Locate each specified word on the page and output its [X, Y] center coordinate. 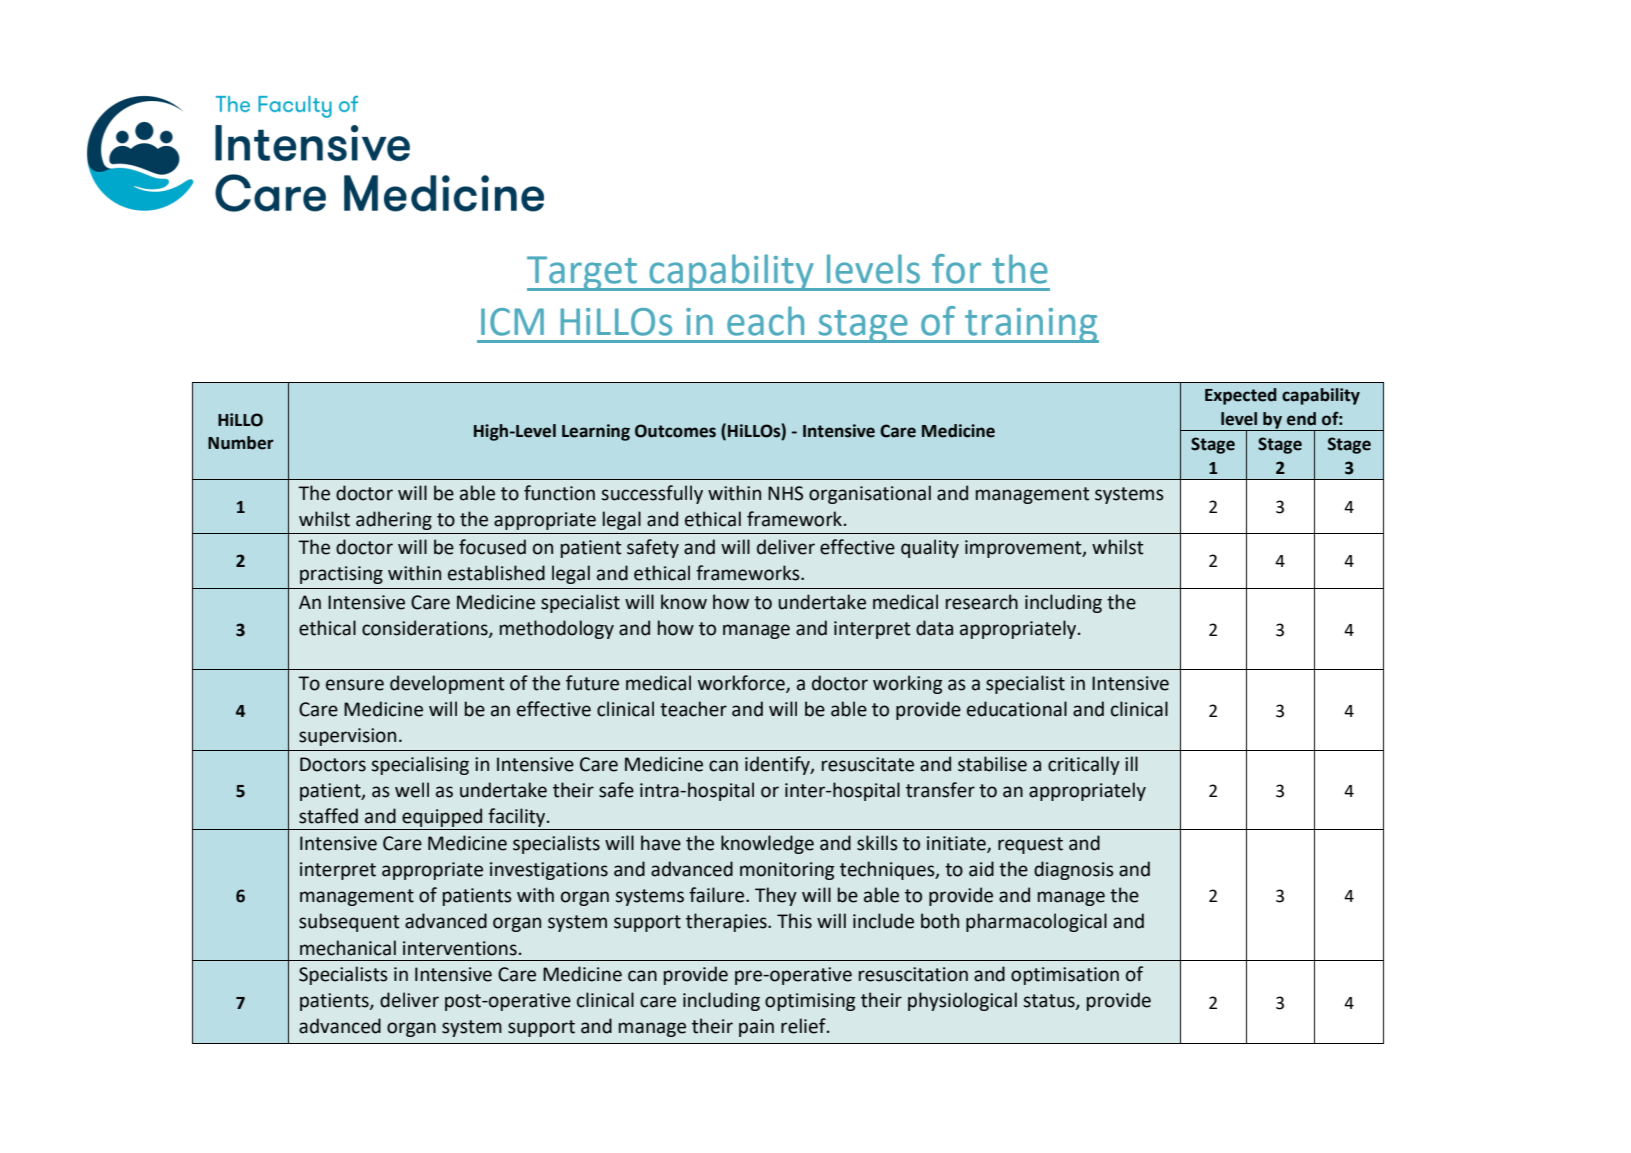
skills [877, 843]
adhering [394, 520]
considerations [426, 629]
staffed [328, 816]
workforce [742, 684]
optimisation [1065, 976]
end [1301, 419]
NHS [785, 493]
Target [583, 273]
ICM [512, 322]
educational [1017, 709]
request [1030, 845]
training [1031, 325]
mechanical [348, 948]
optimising [810, 1002]
